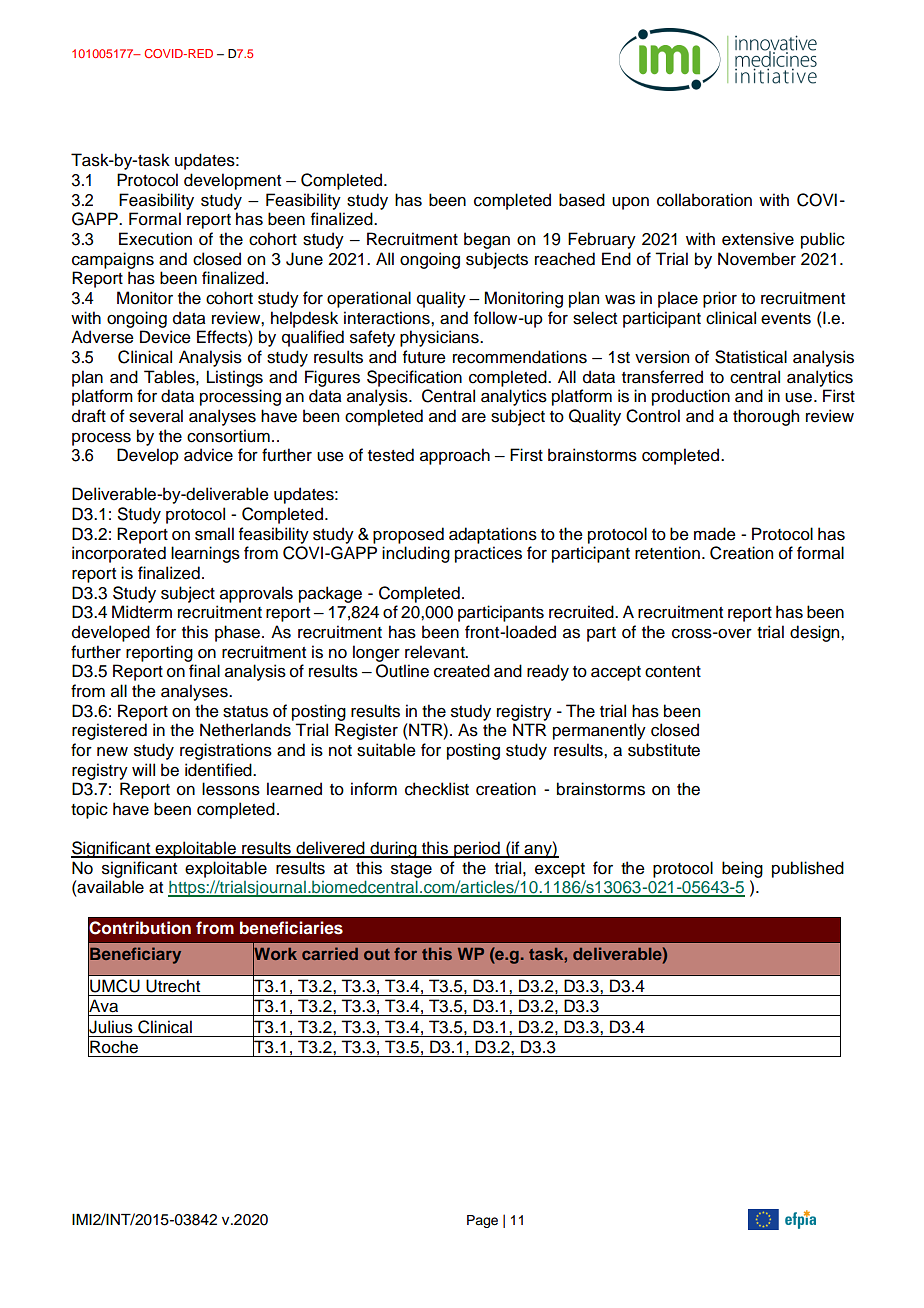  I want to click on Page, so click(482, 1221).
